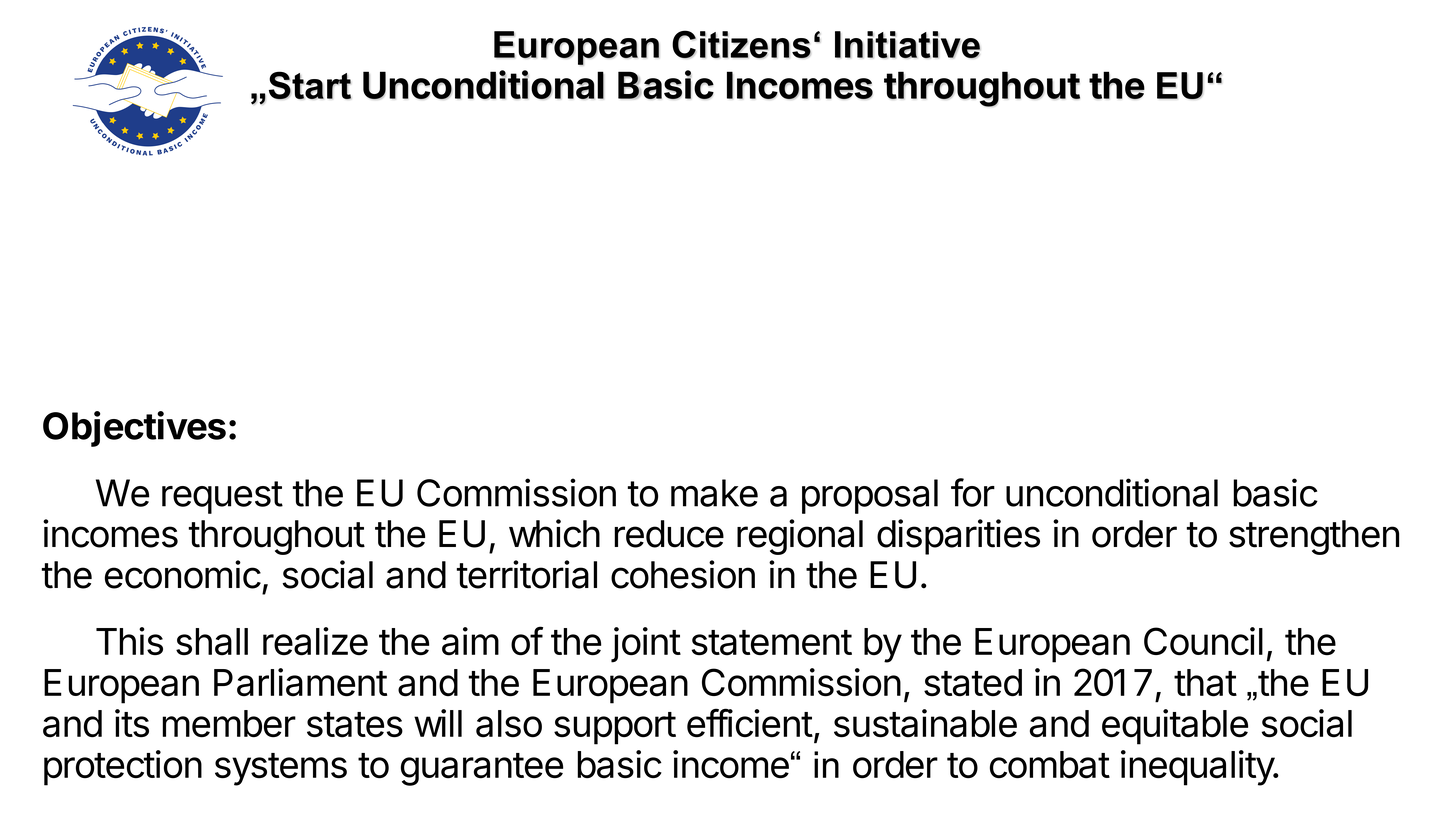  What do you see at coordinates (134, 429) in the screenshot?
I see `Objectives` at bounding box center [134, 429].
